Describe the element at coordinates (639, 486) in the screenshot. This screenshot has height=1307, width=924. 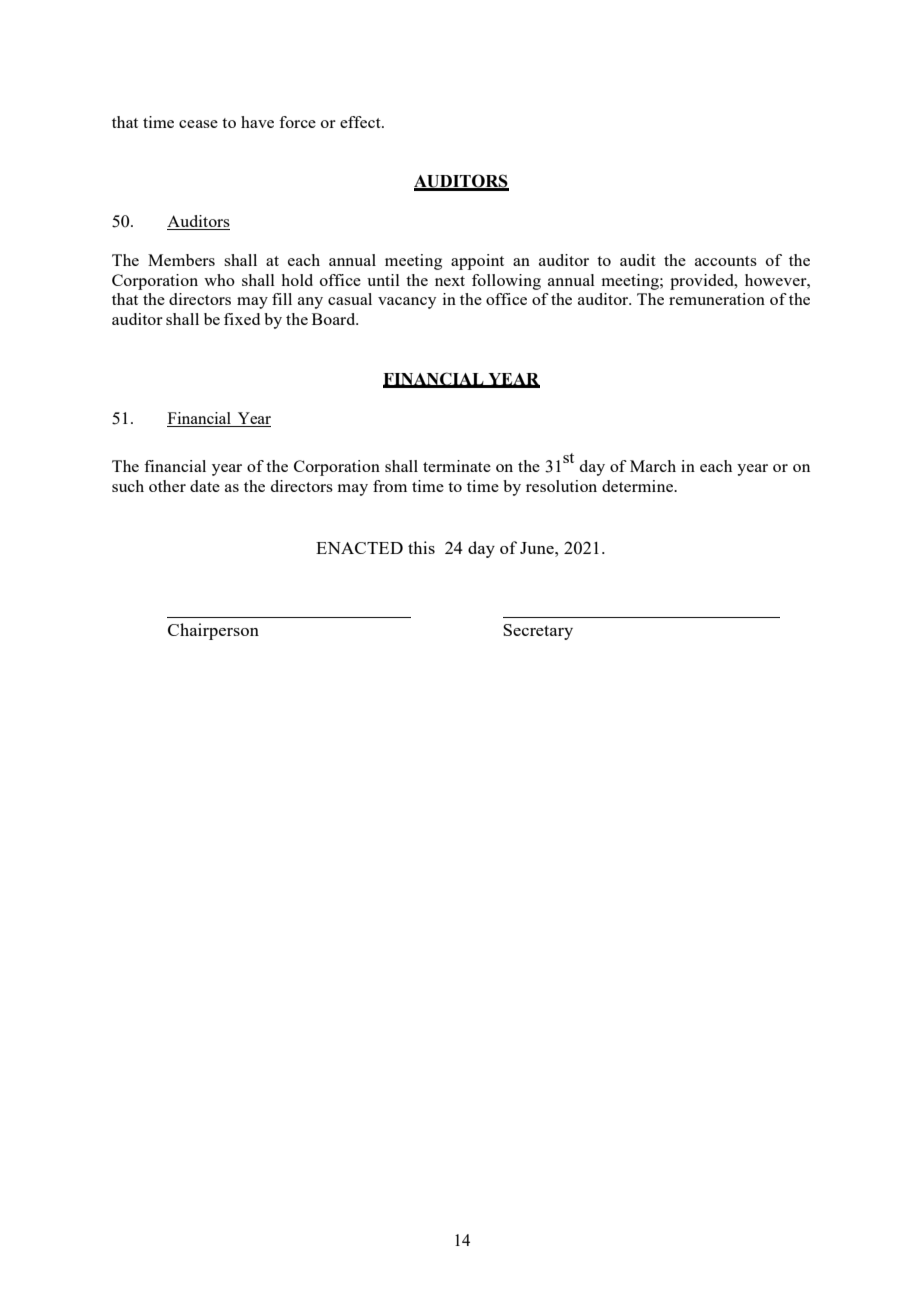
I see `determine` at that location.
